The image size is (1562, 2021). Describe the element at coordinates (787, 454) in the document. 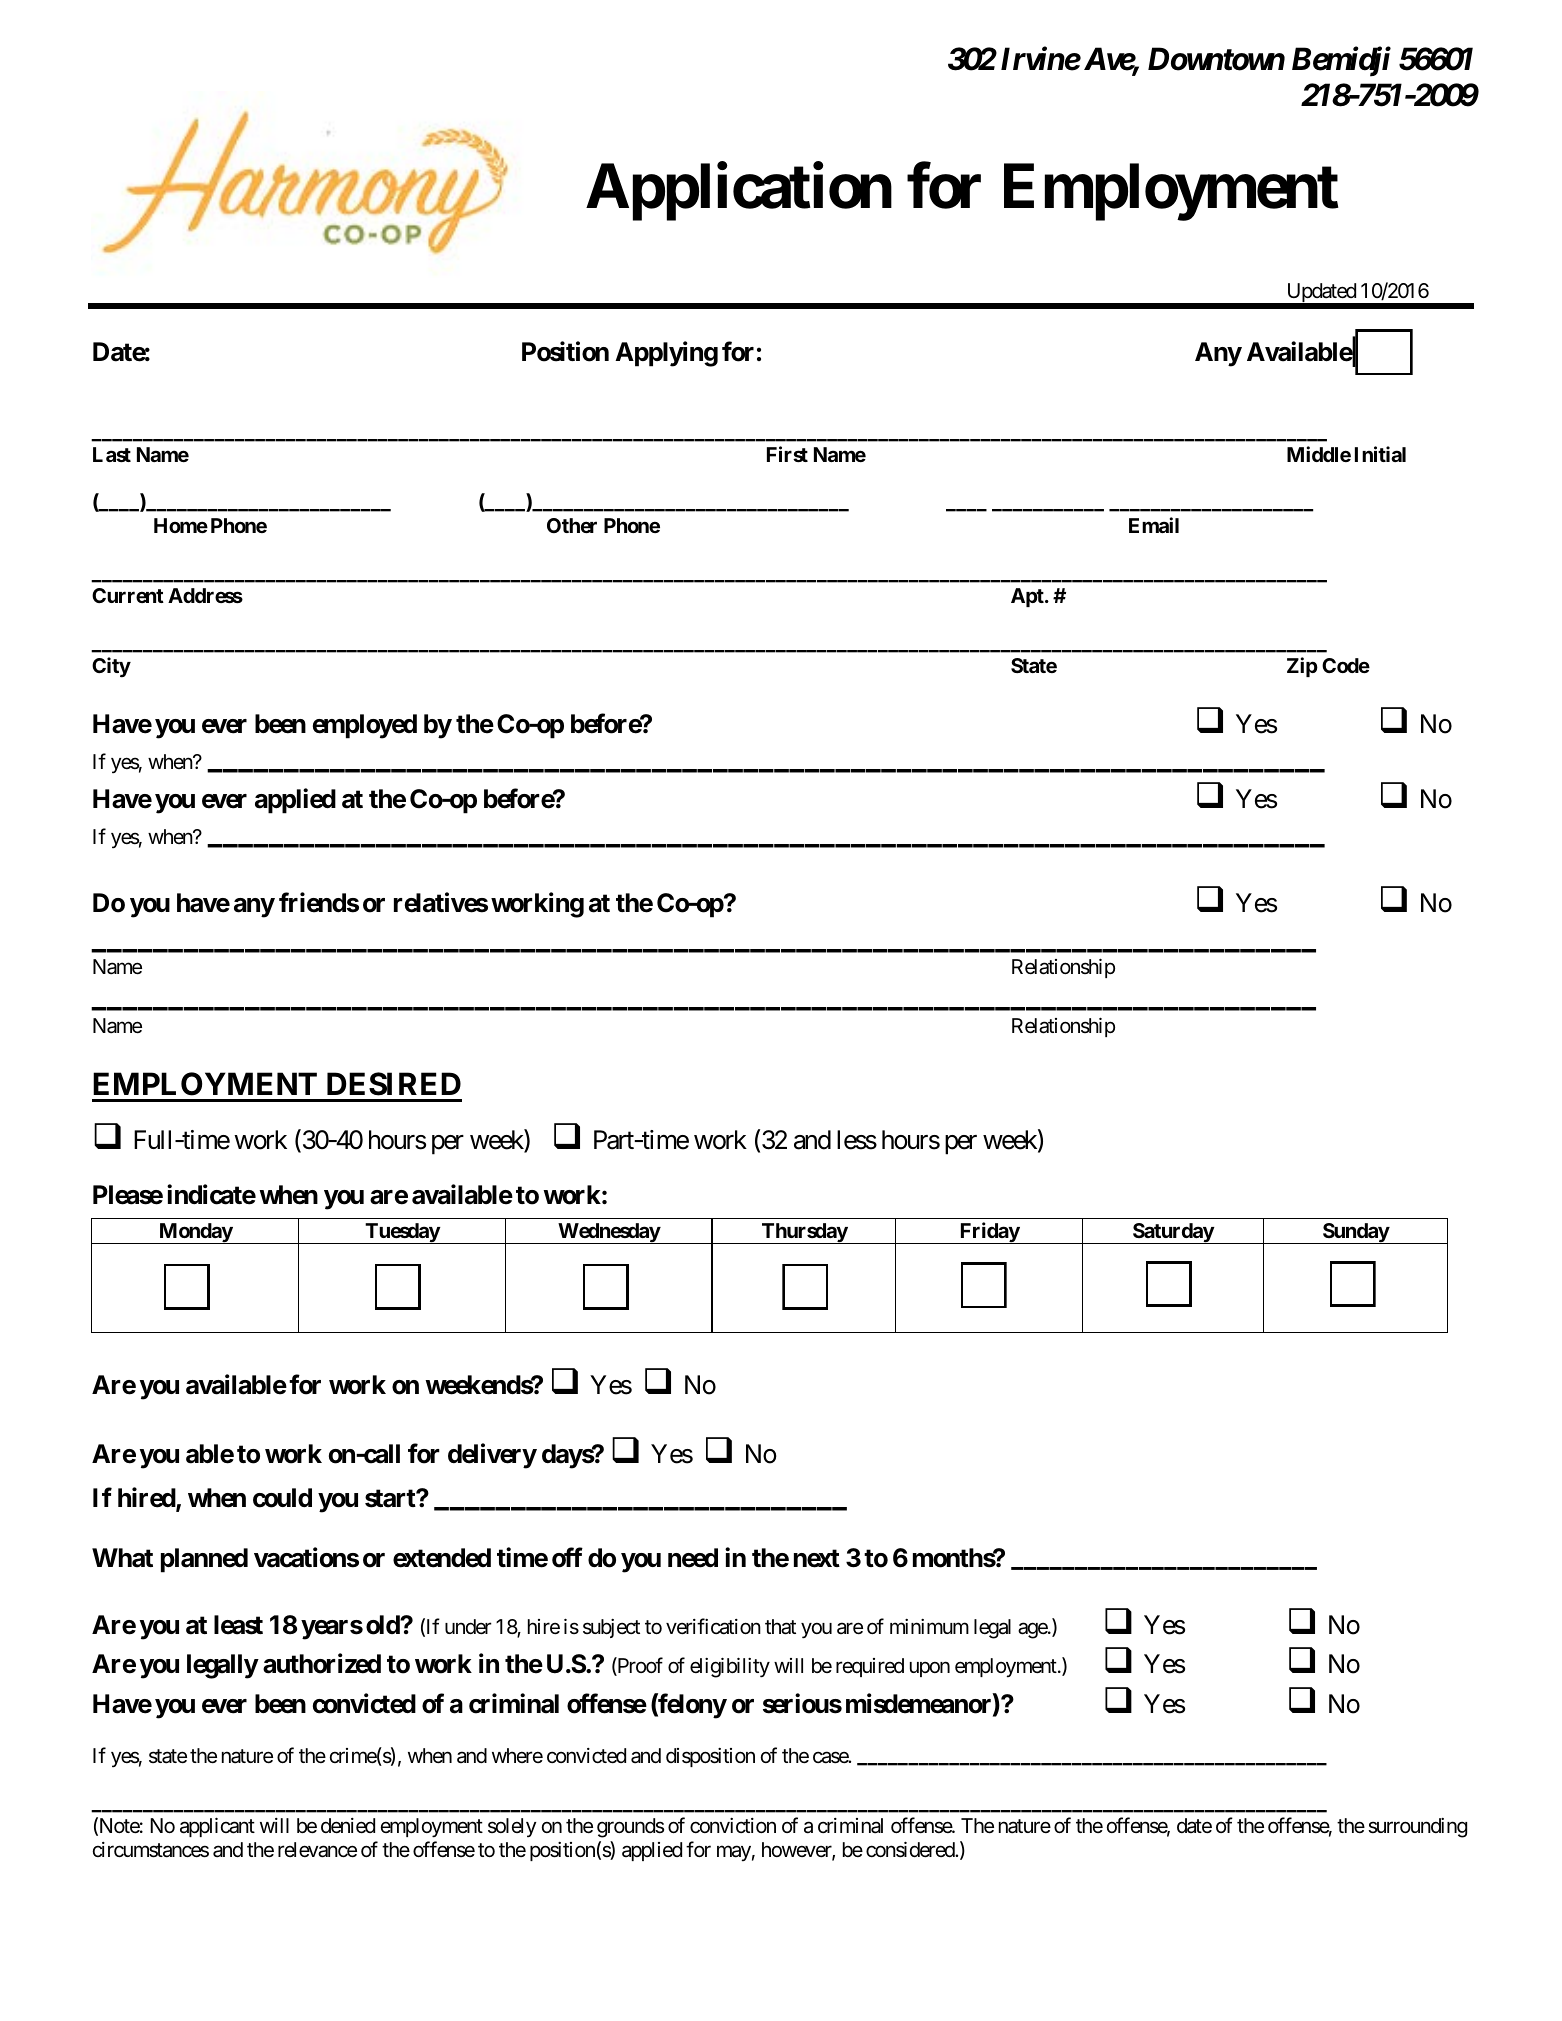

I see `First` at that location.
